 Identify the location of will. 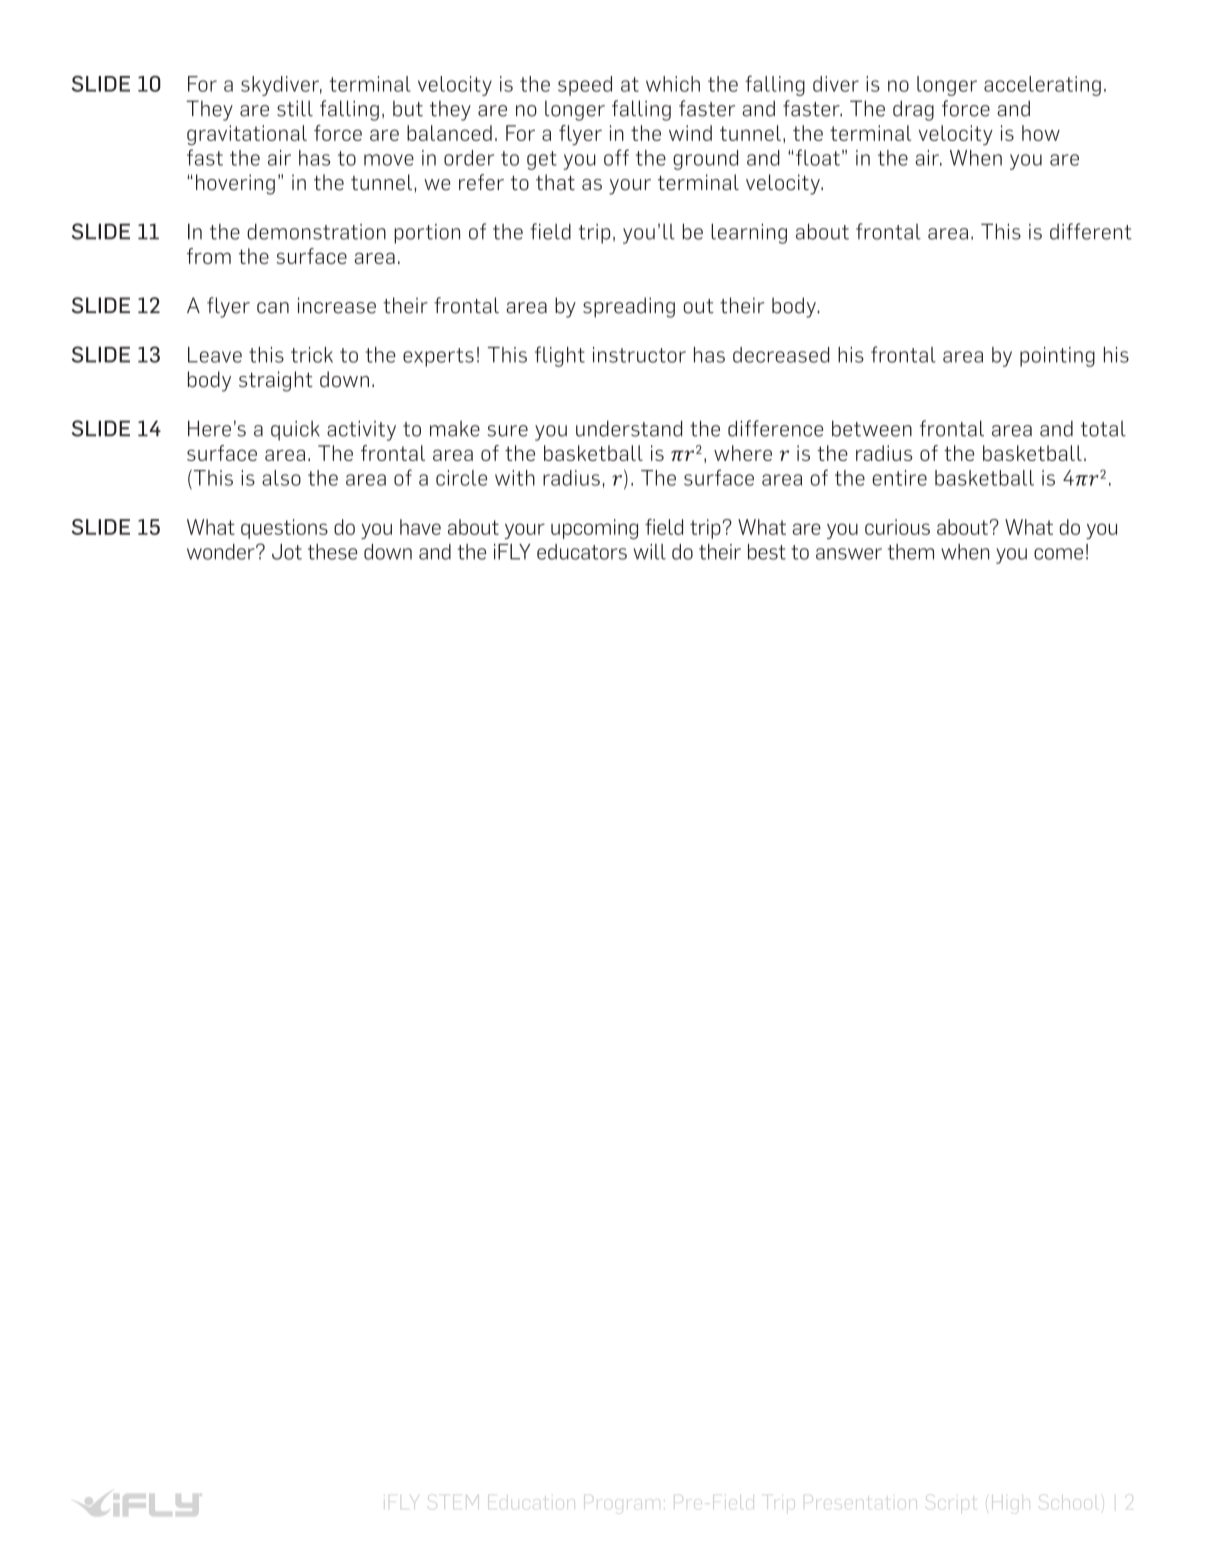
(649, 552).
